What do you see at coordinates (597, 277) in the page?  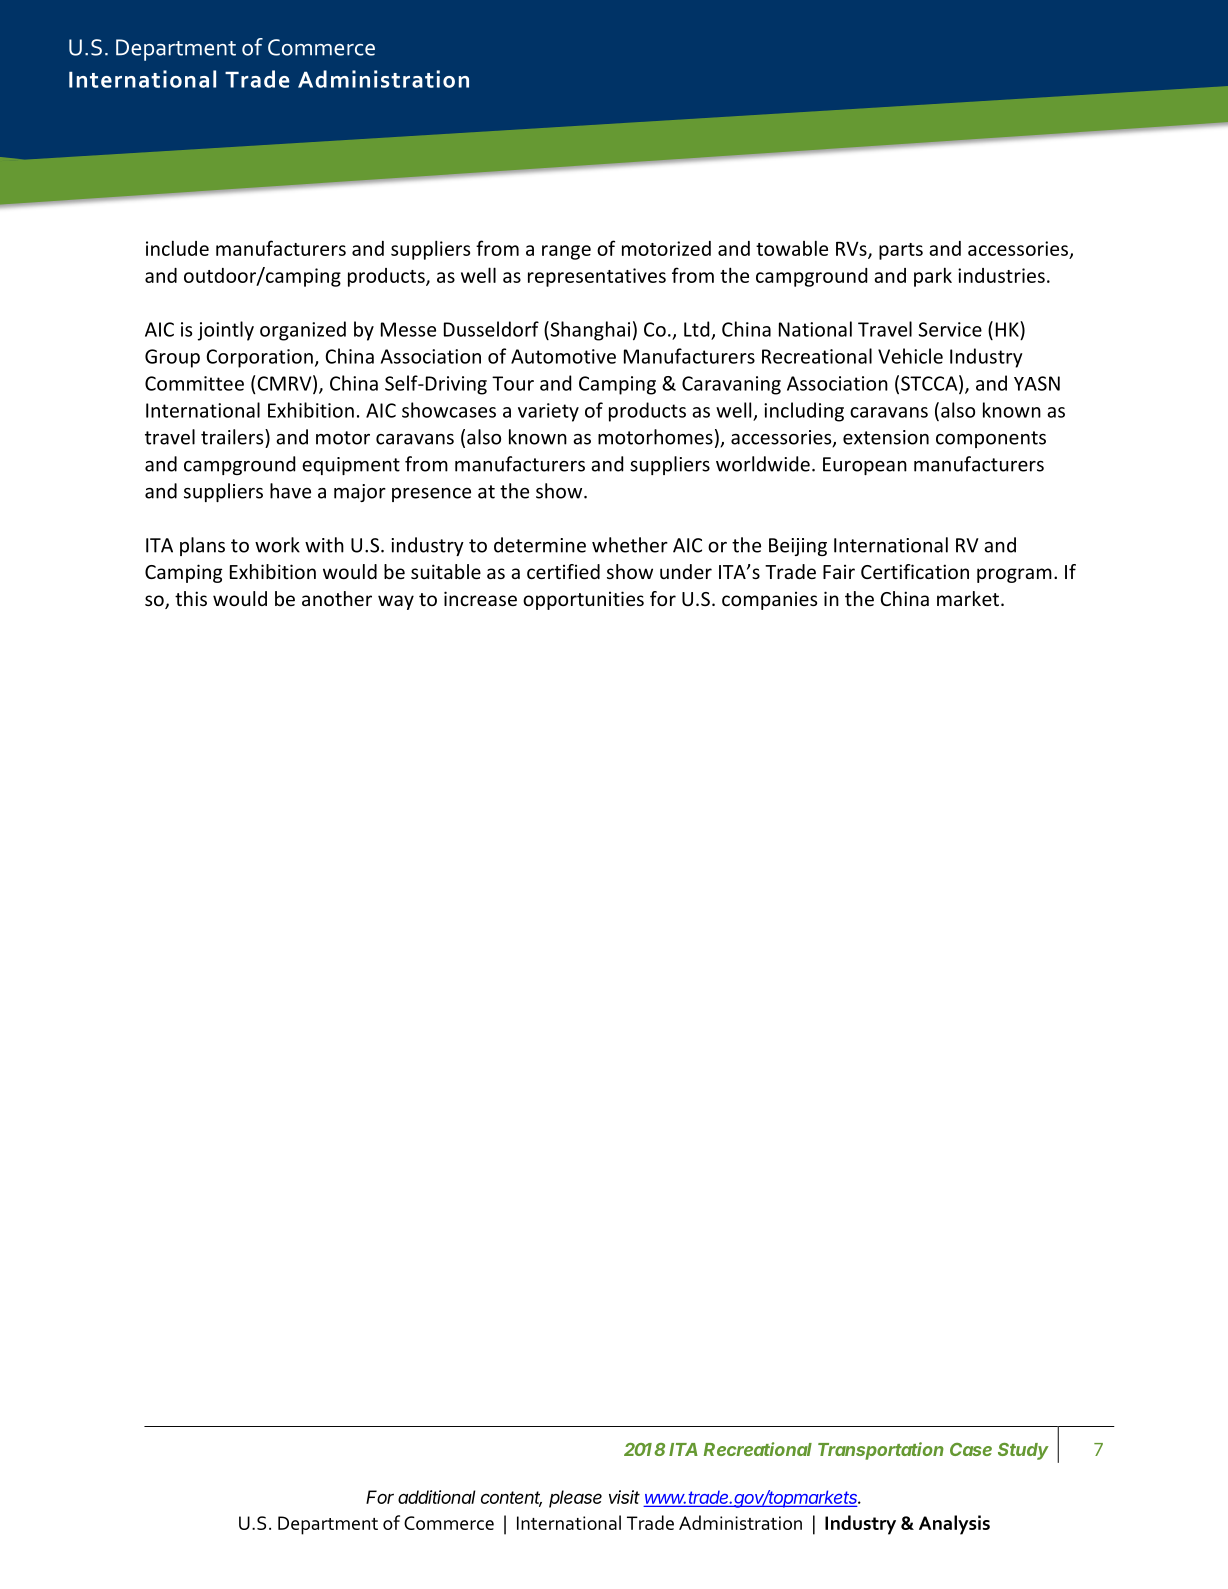 I see `representatives` at bounding box center [597, 277].
